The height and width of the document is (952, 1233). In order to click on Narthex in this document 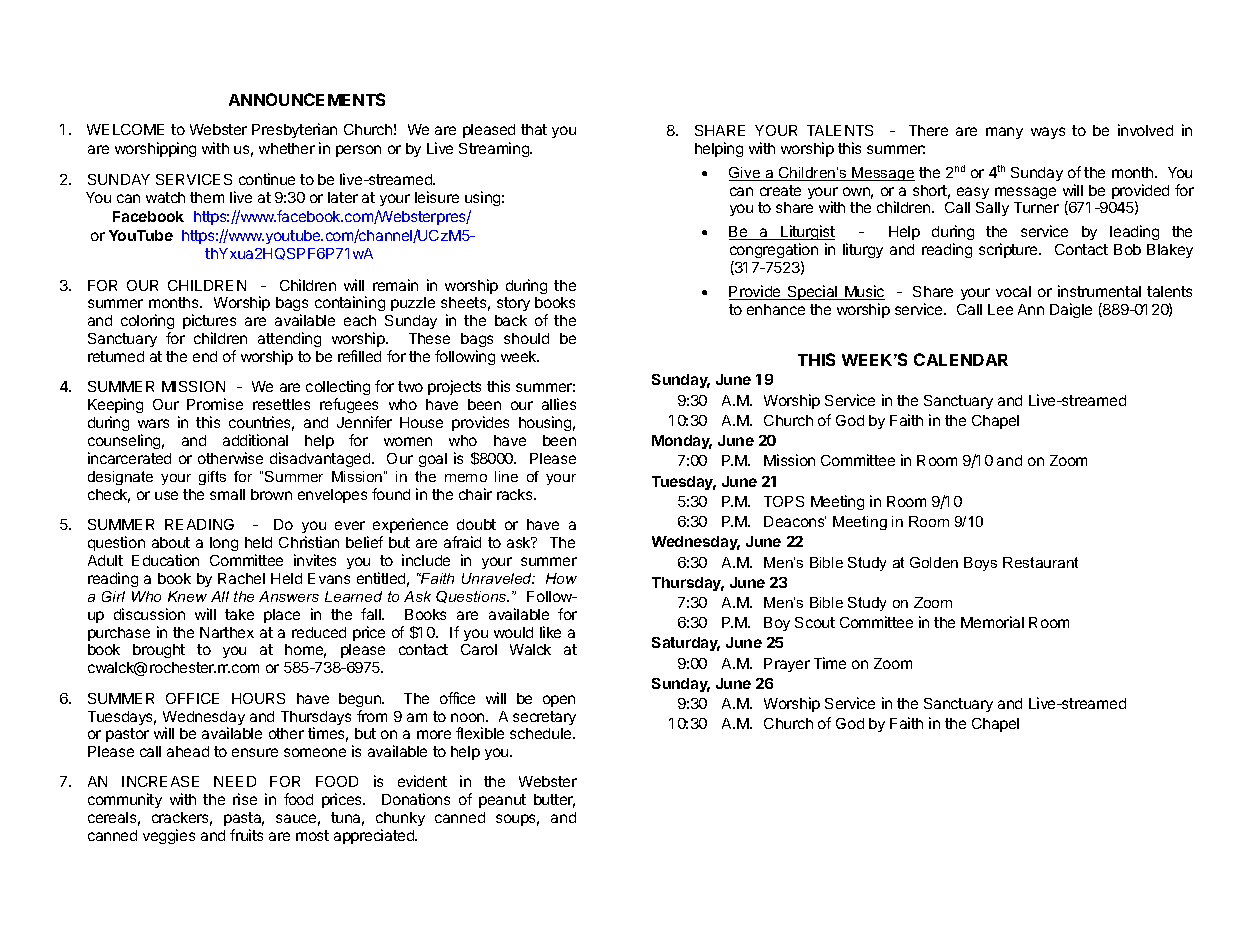, I will do `click(227, 632)`.
